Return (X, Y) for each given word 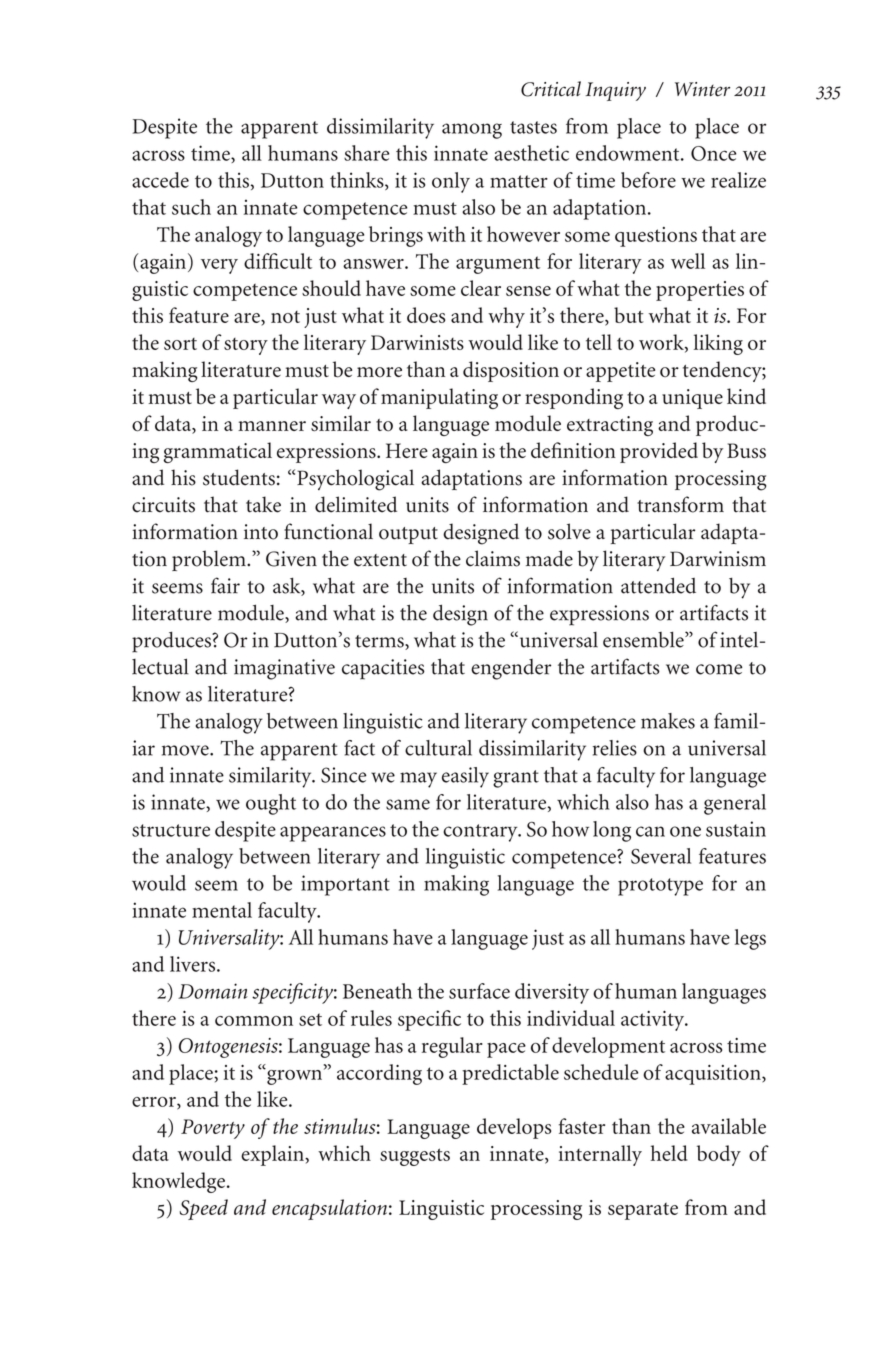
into (261, 532)
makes (668, 721)
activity (654, 1021)
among (472, 131)
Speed (203, 1209)
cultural (438, 748)
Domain (213, 991)
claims (493, 558)
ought (271, 804)
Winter (702, 89)
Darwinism (718, 559)
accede (160, 180)
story (246, 346)
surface (479, 991)
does (426, 315)
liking (718, 344)
